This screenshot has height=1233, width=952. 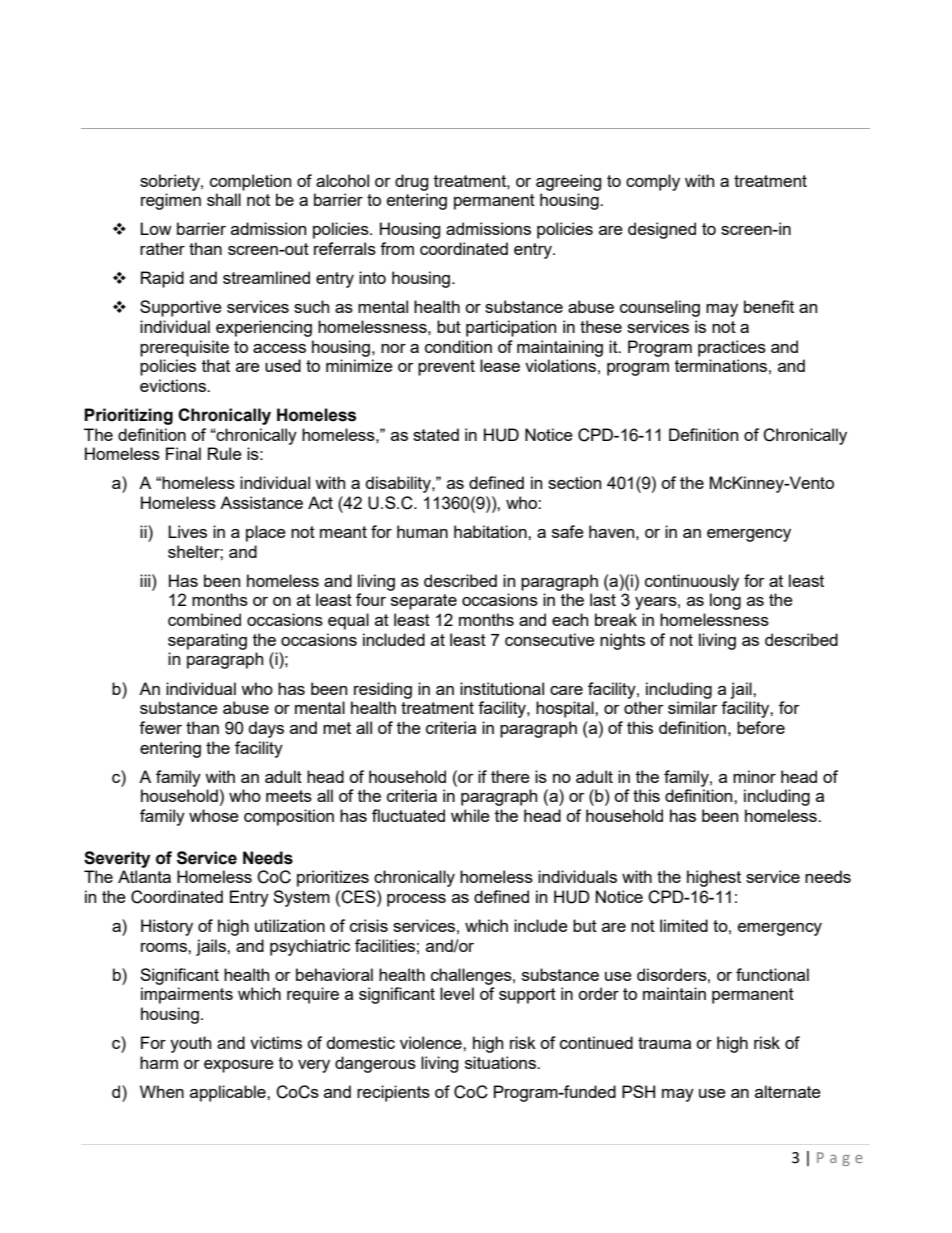 I want to click on drug, so click(x=412, y=182).
